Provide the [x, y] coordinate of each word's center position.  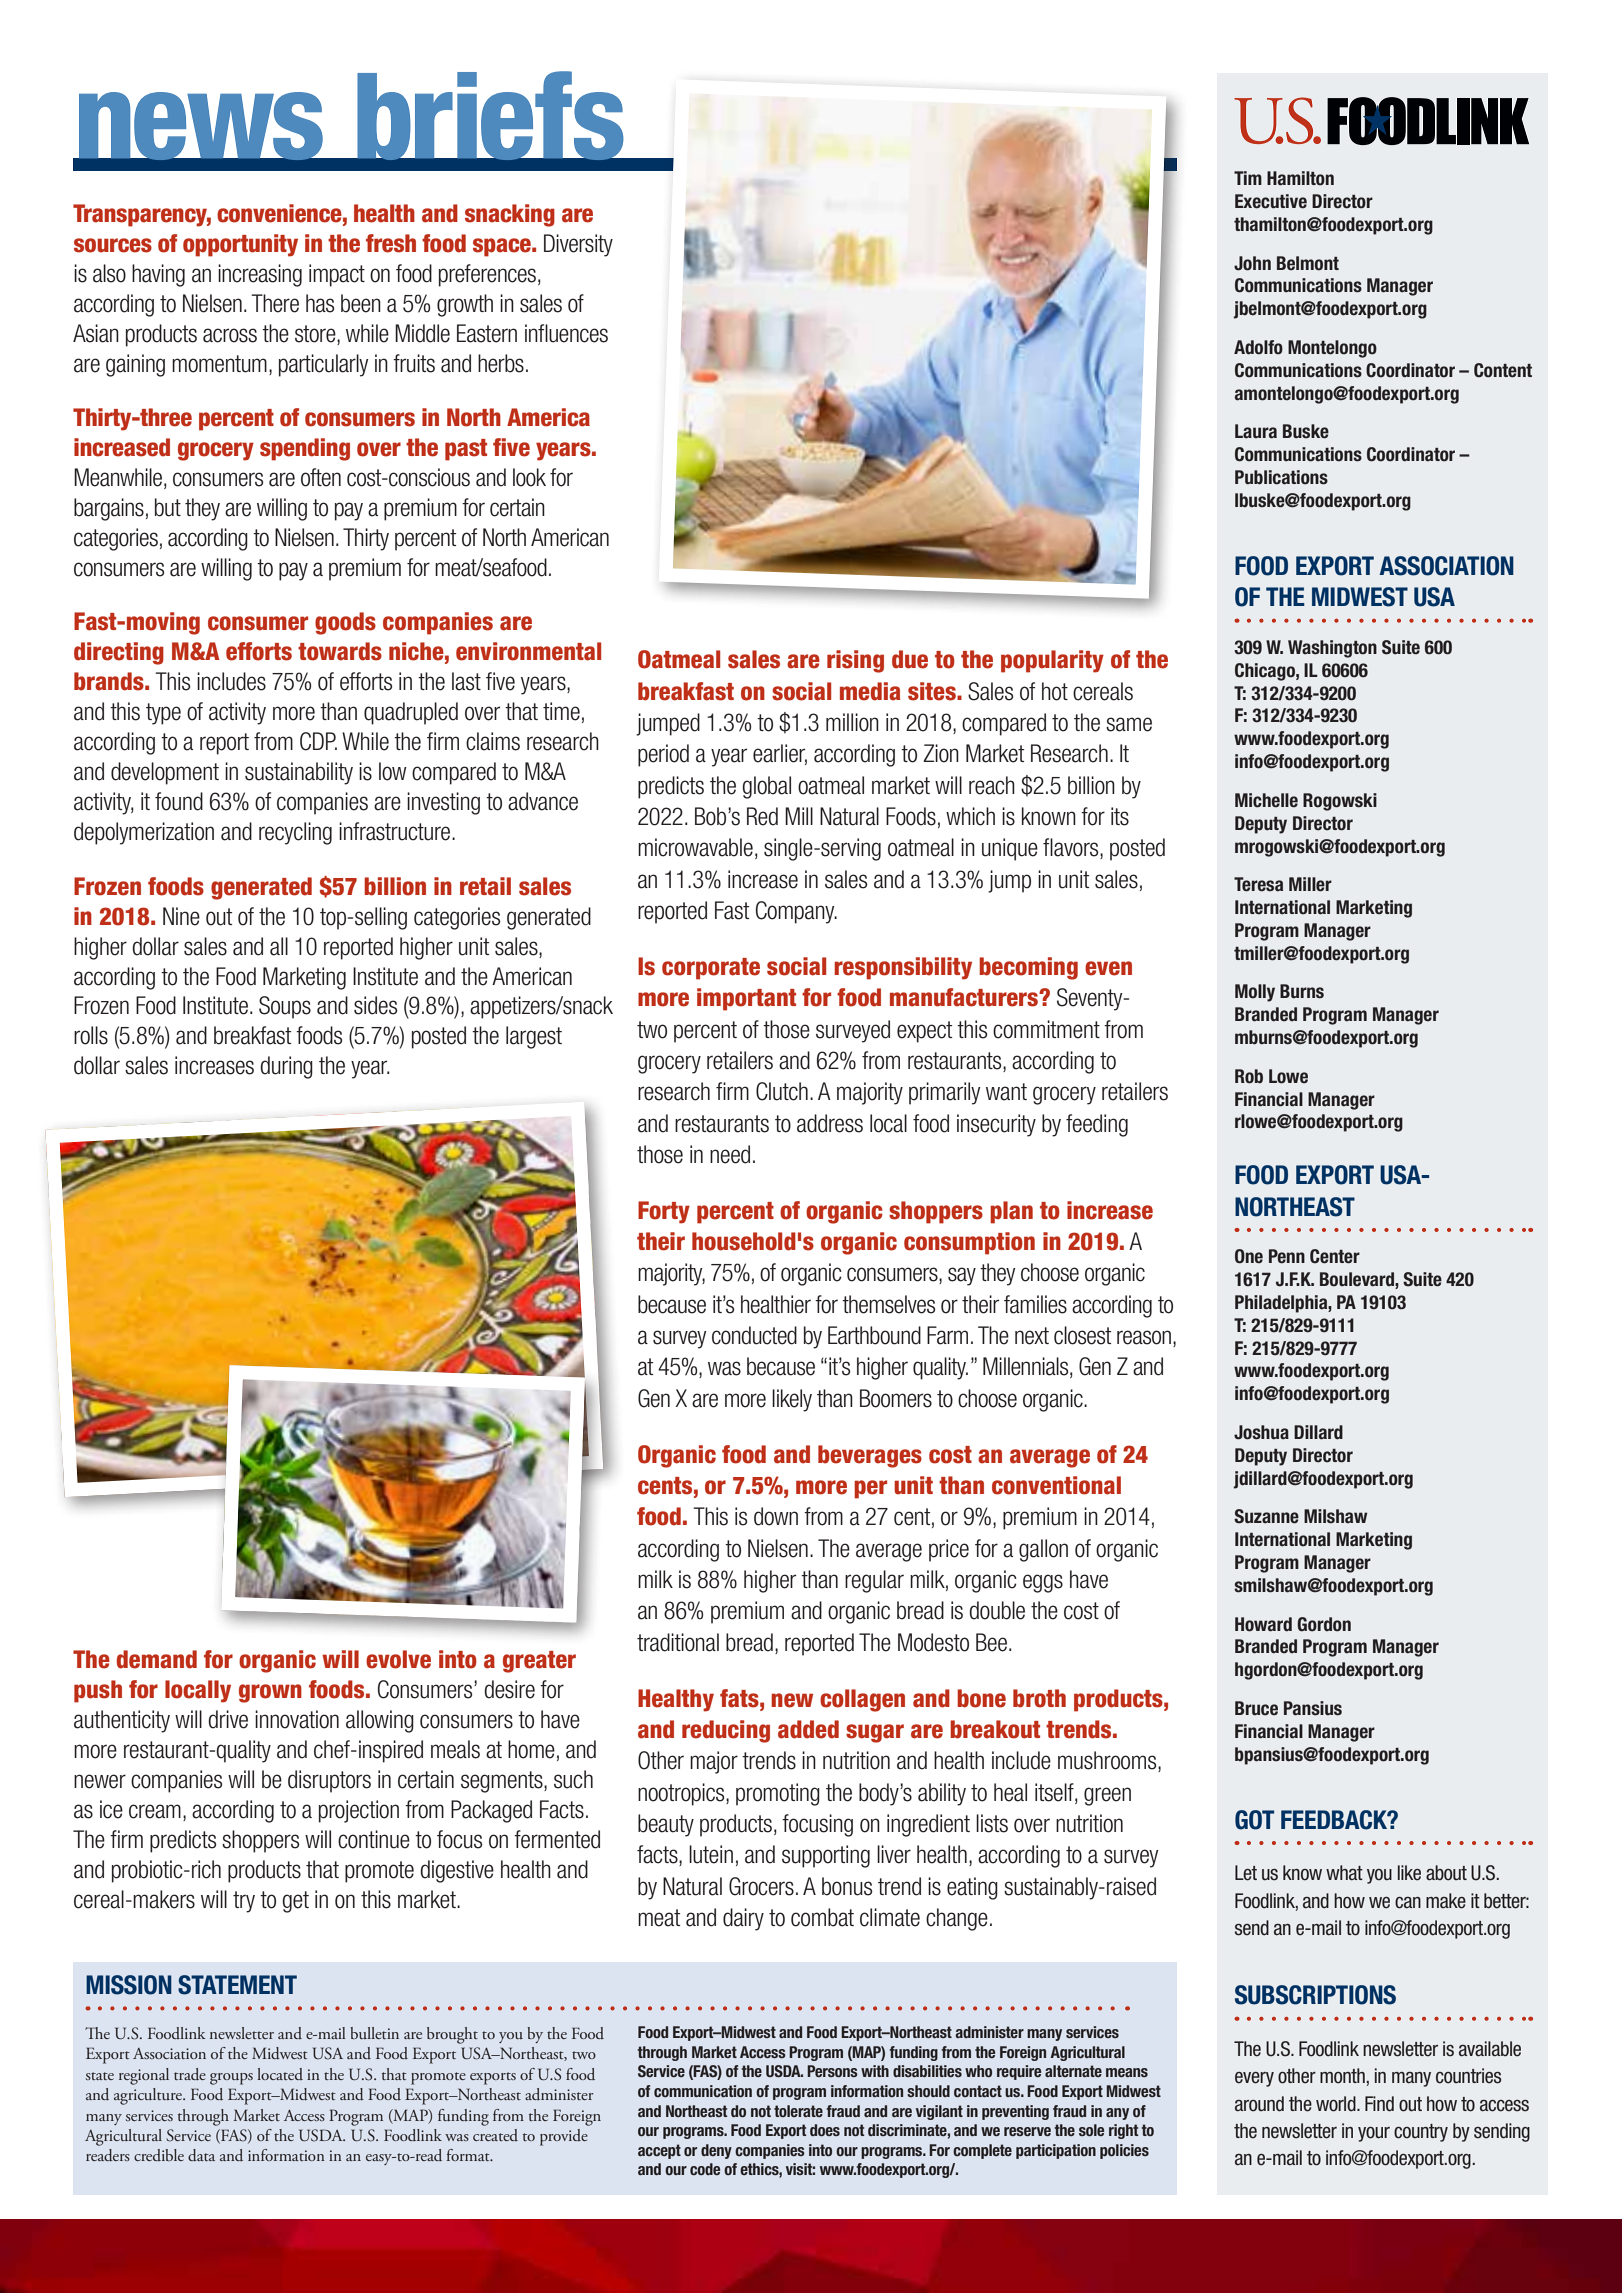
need [730, 1154]
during [286, 1067]
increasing [260, 275]
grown [270, 1693]
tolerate [798, 2111]
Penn [1287, 1256]
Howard [1263, 1624]
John [1252, 263]
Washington [1332, 649]
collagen [862, 1700]
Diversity [578, 245]
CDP [318, 741]
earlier [780, 754]
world [1337, 2104]
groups [231, 2079]
